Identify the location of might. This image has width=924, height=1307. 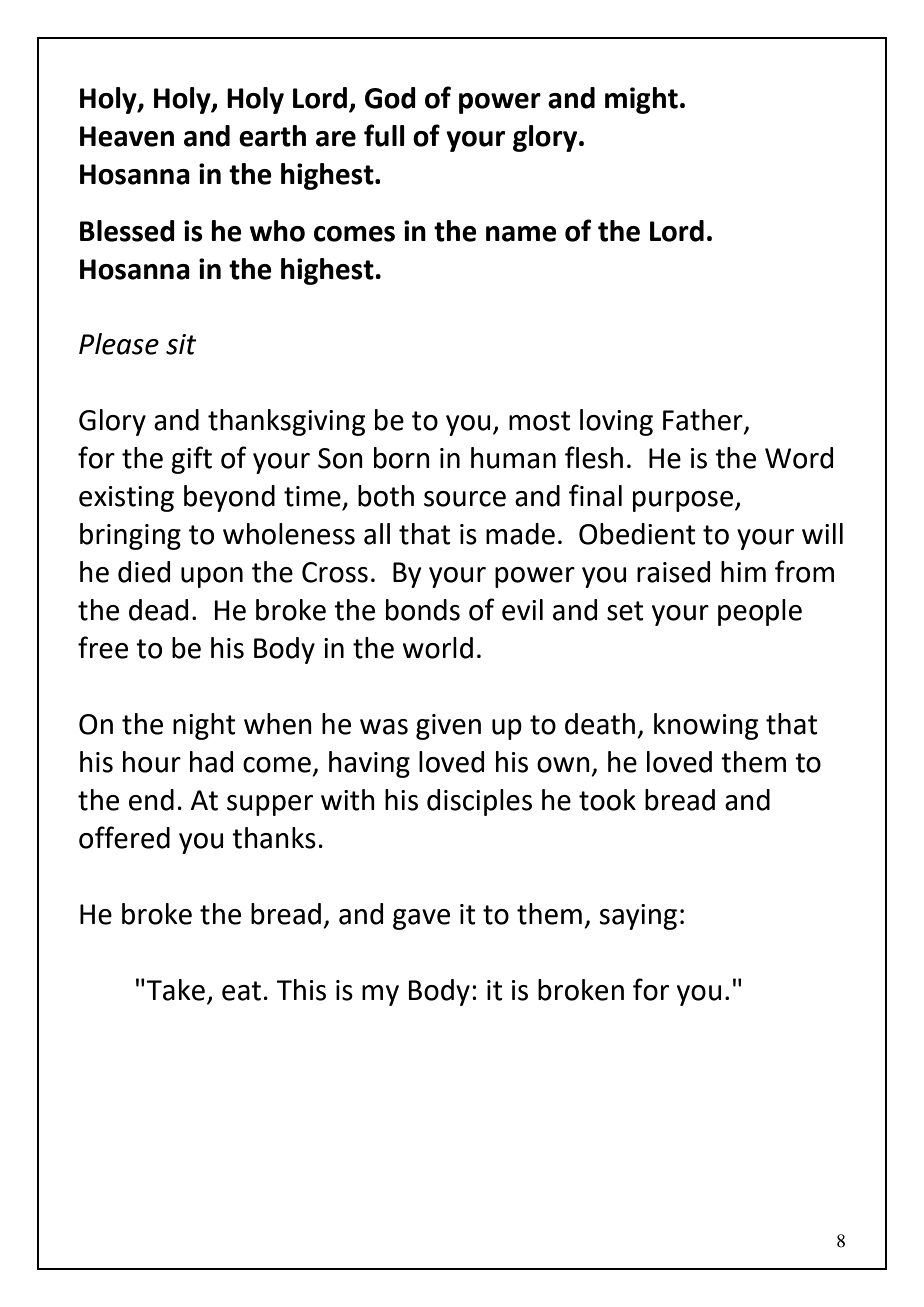
(641, 100).
